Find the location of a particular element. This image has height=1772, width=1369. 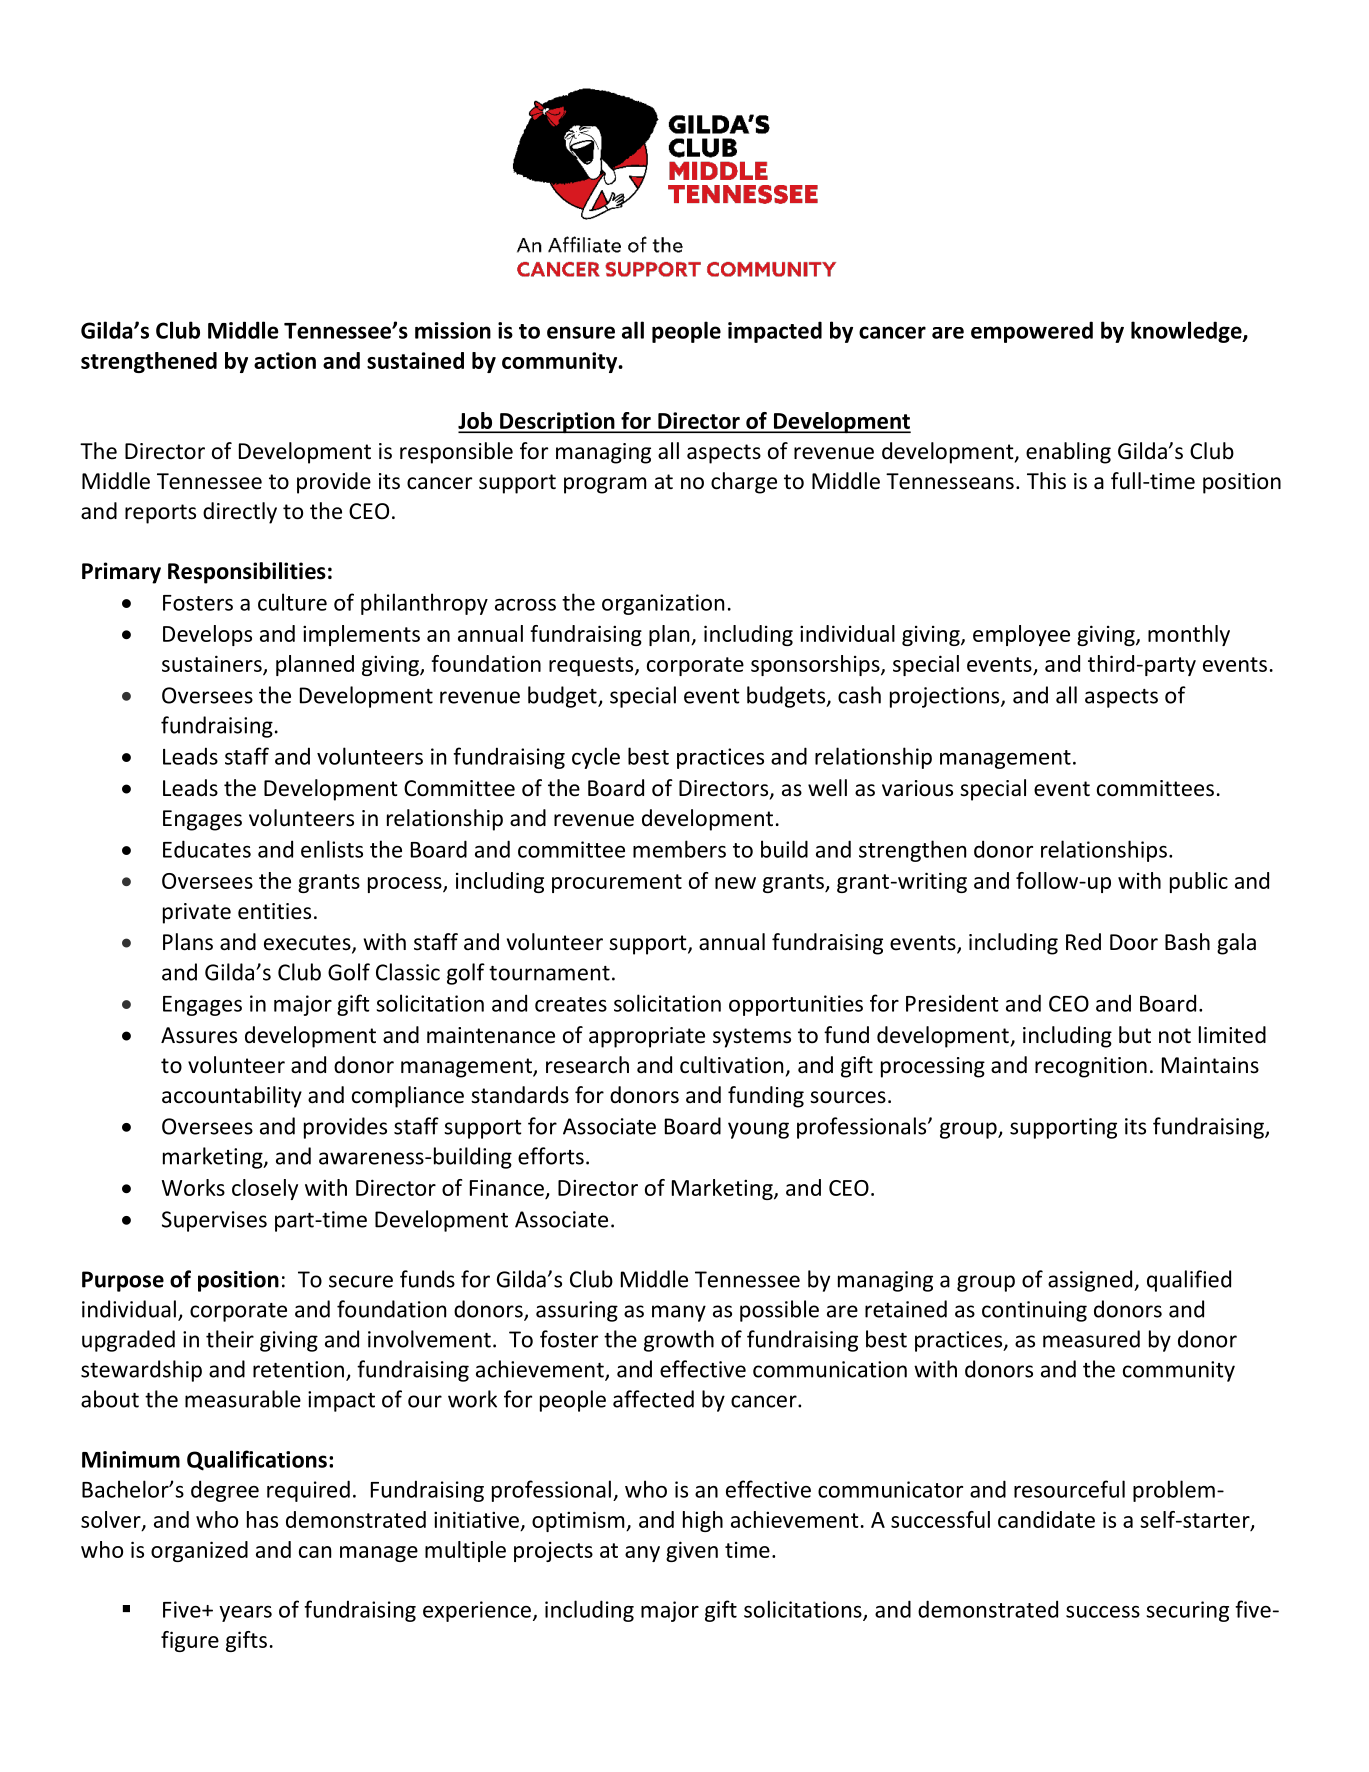

cycle is located at coordinates (596, 758).
